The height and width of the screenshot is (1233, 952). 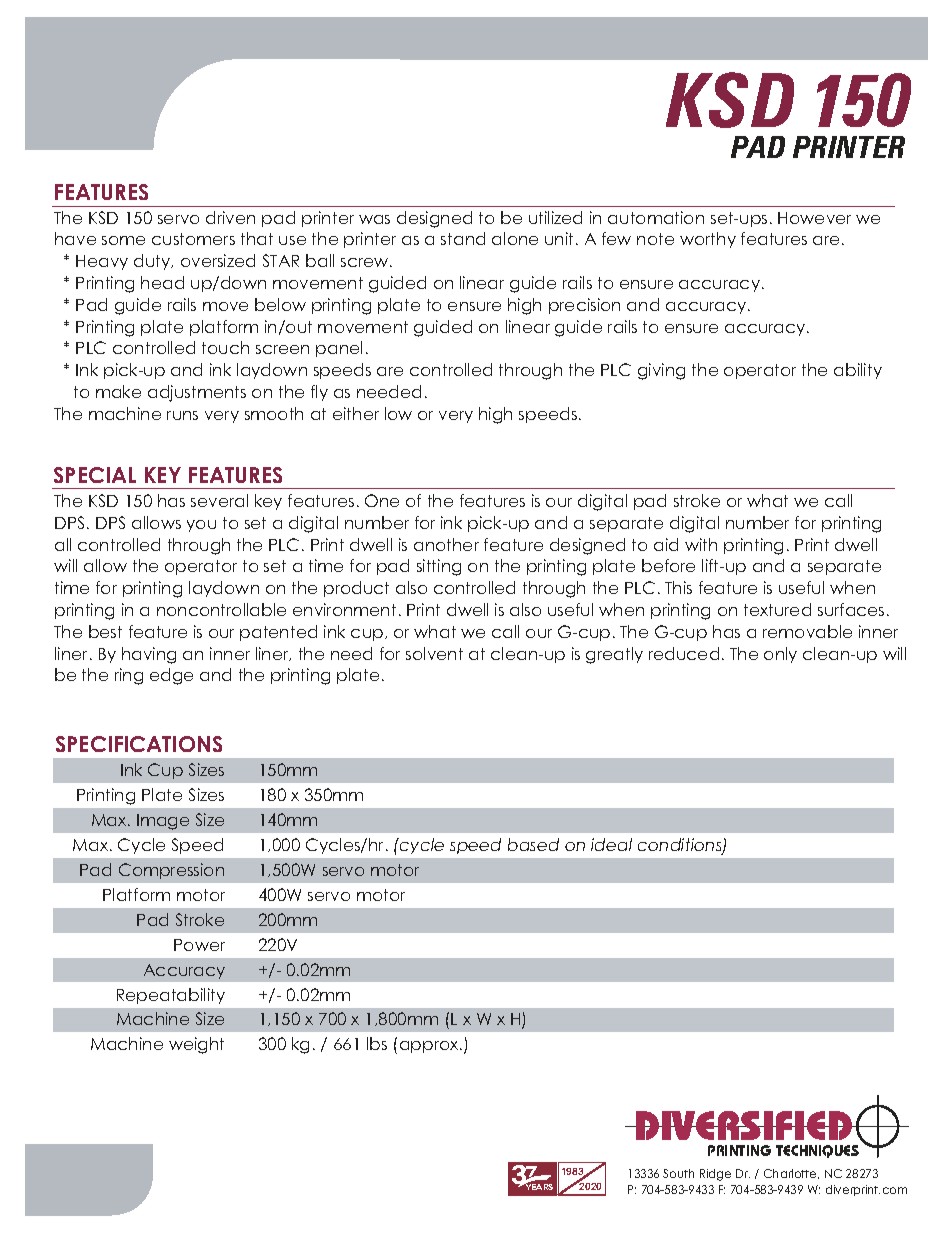 I want to click on stand, so click(x=463, y=238).
